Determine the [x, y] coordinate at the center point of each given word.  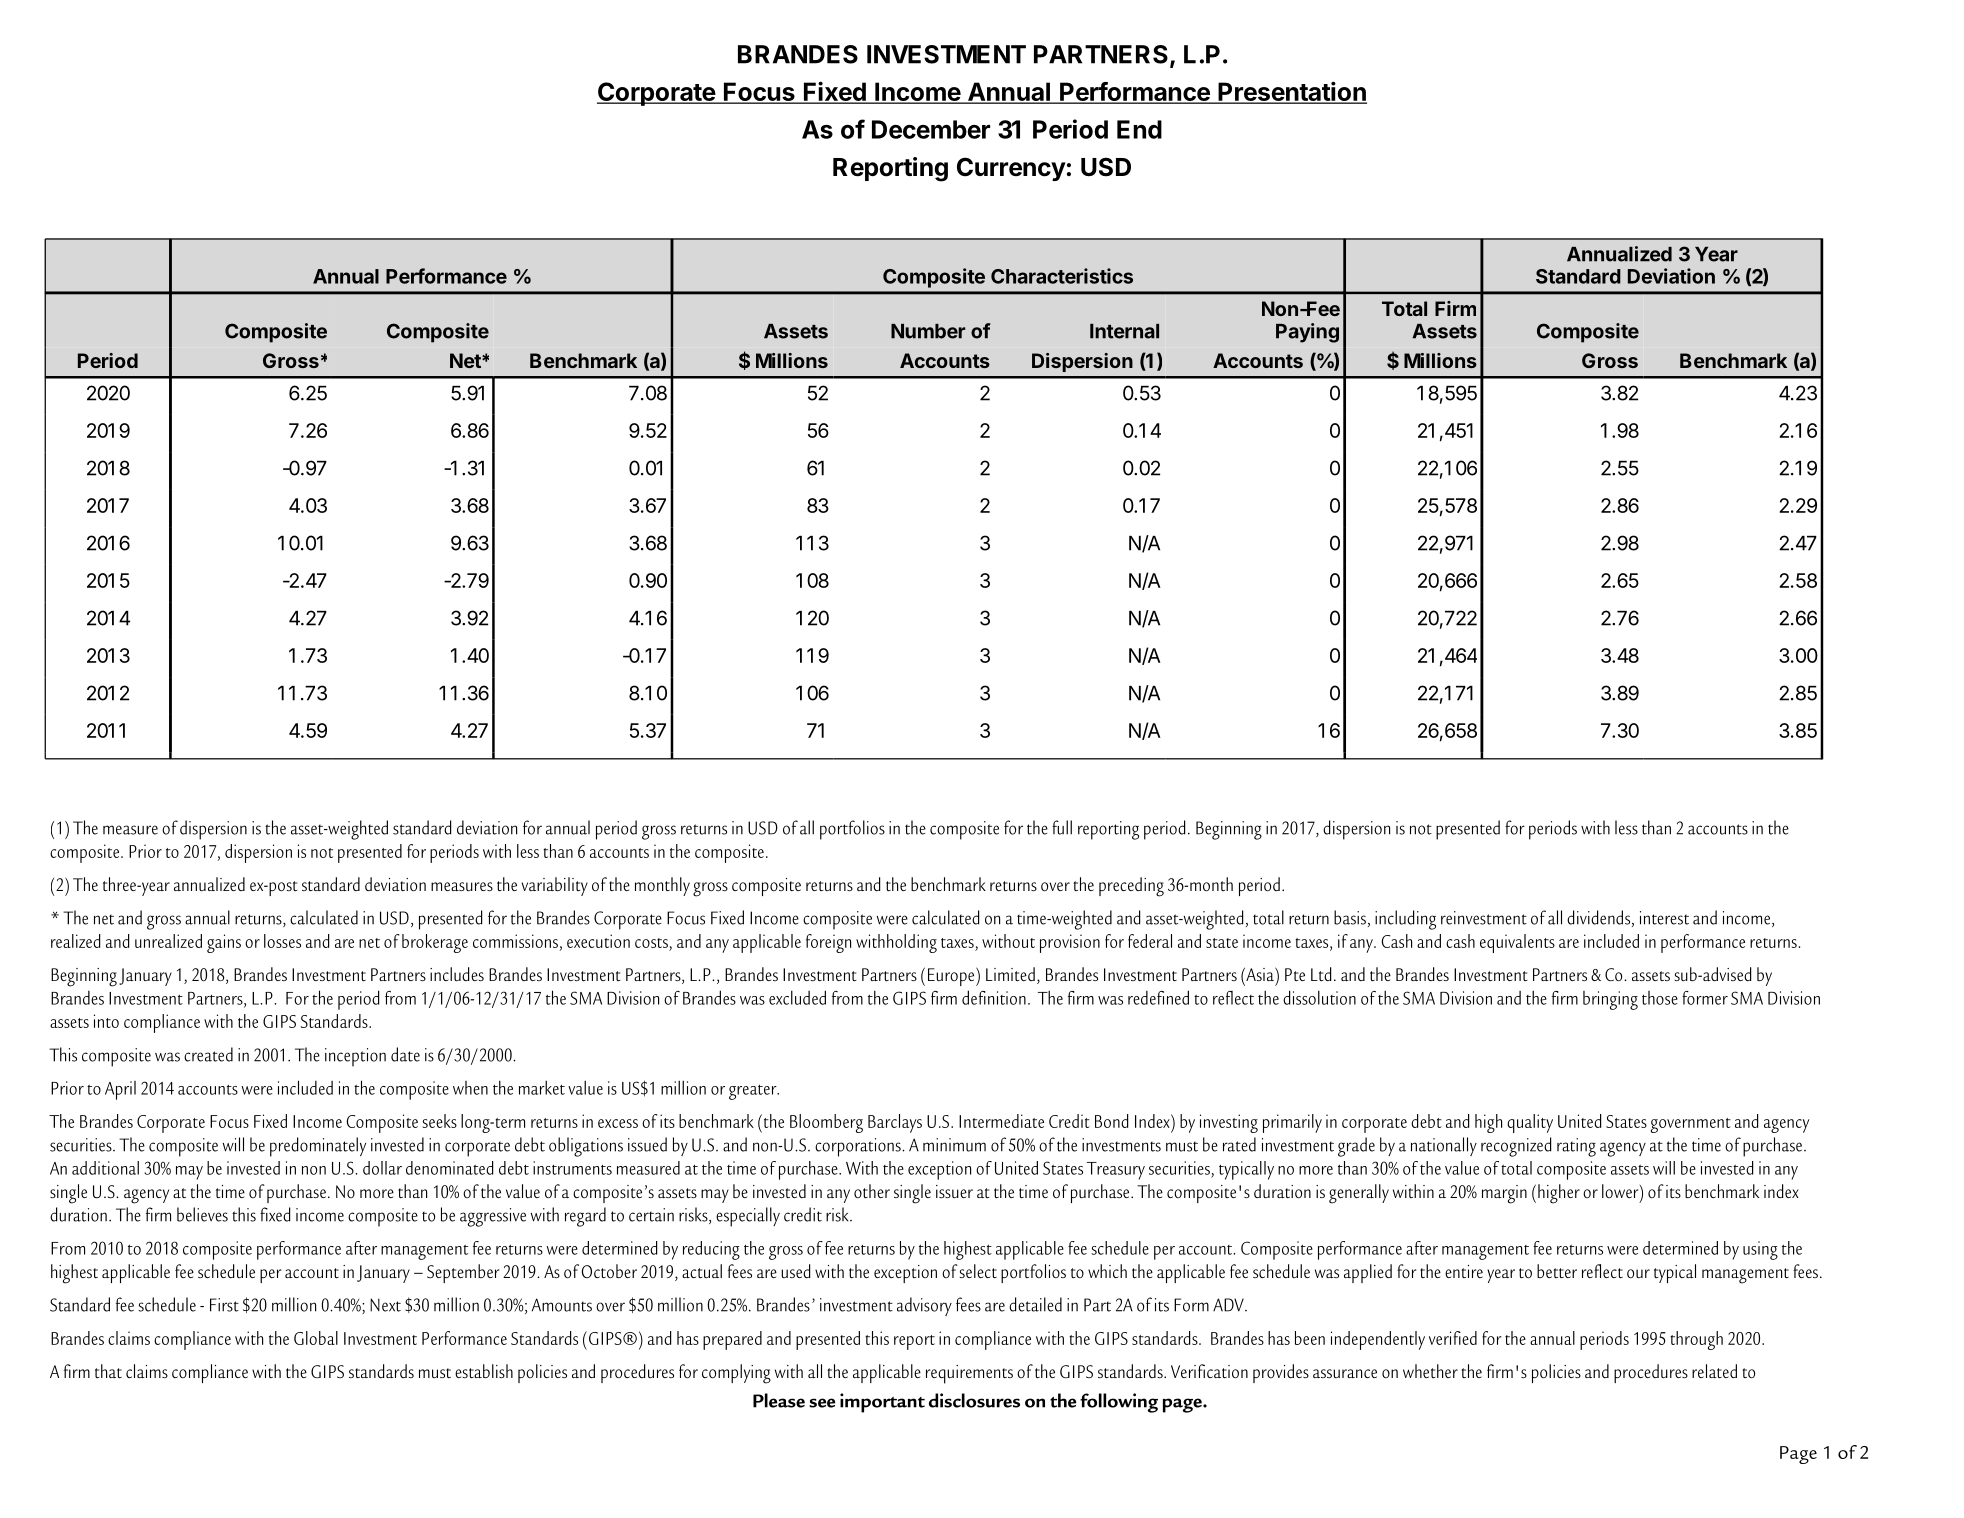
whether [1430, 1371]
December [931, 129]
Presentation [1291, 92]
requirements [969, 1374]
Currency [1011, 169]
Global [316, 1338]
